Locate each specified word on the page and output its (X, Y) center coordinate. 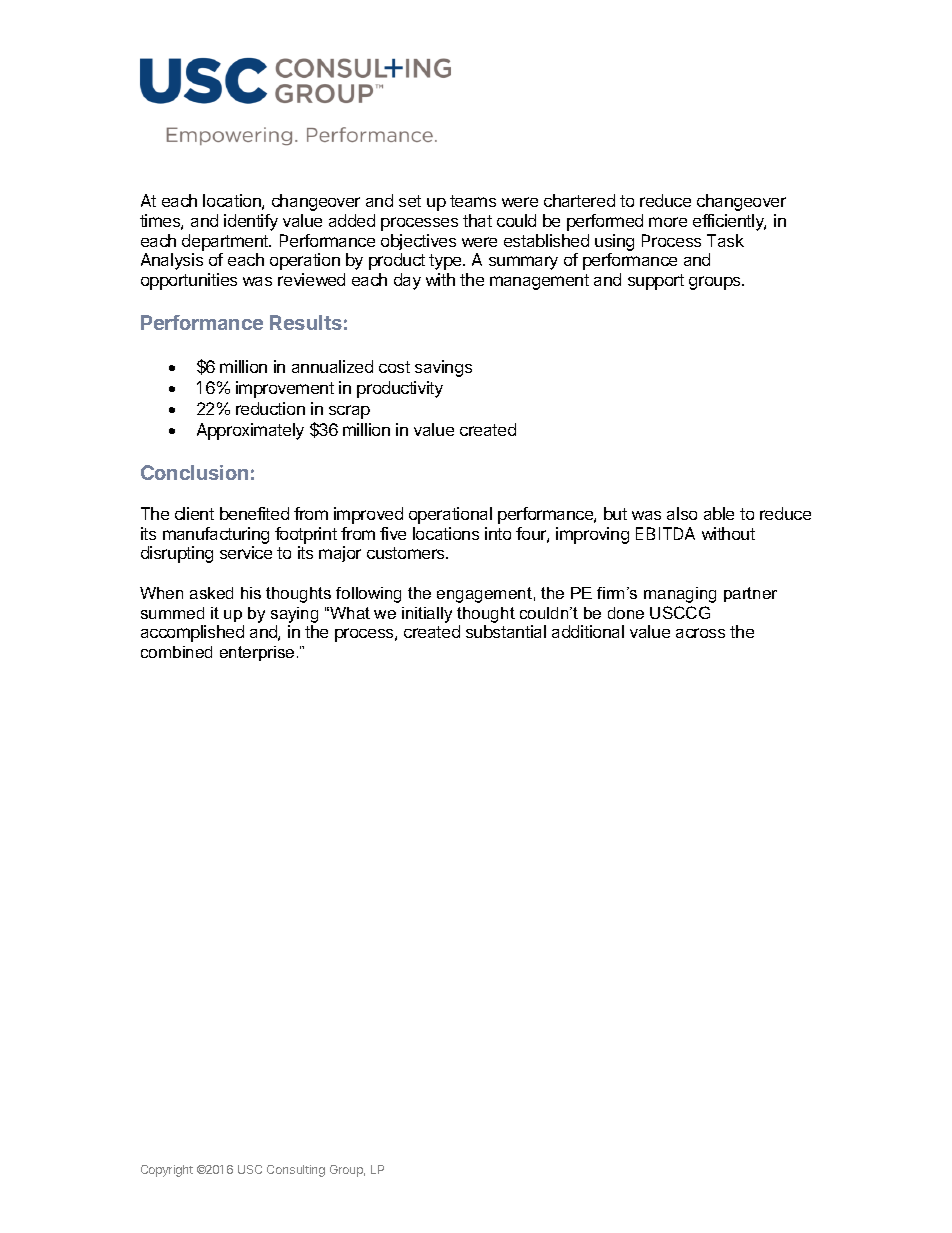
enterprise (257, 653)
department (226, 242)
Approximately (250, 431)
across (700, 633)
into (498, 533)
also (682, 513)
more (668, 222)
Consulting (296, 1171)
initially (427, 615)
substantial (506, 631)
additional (588, 631)
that (477, 220)
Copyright (167, 1171)
